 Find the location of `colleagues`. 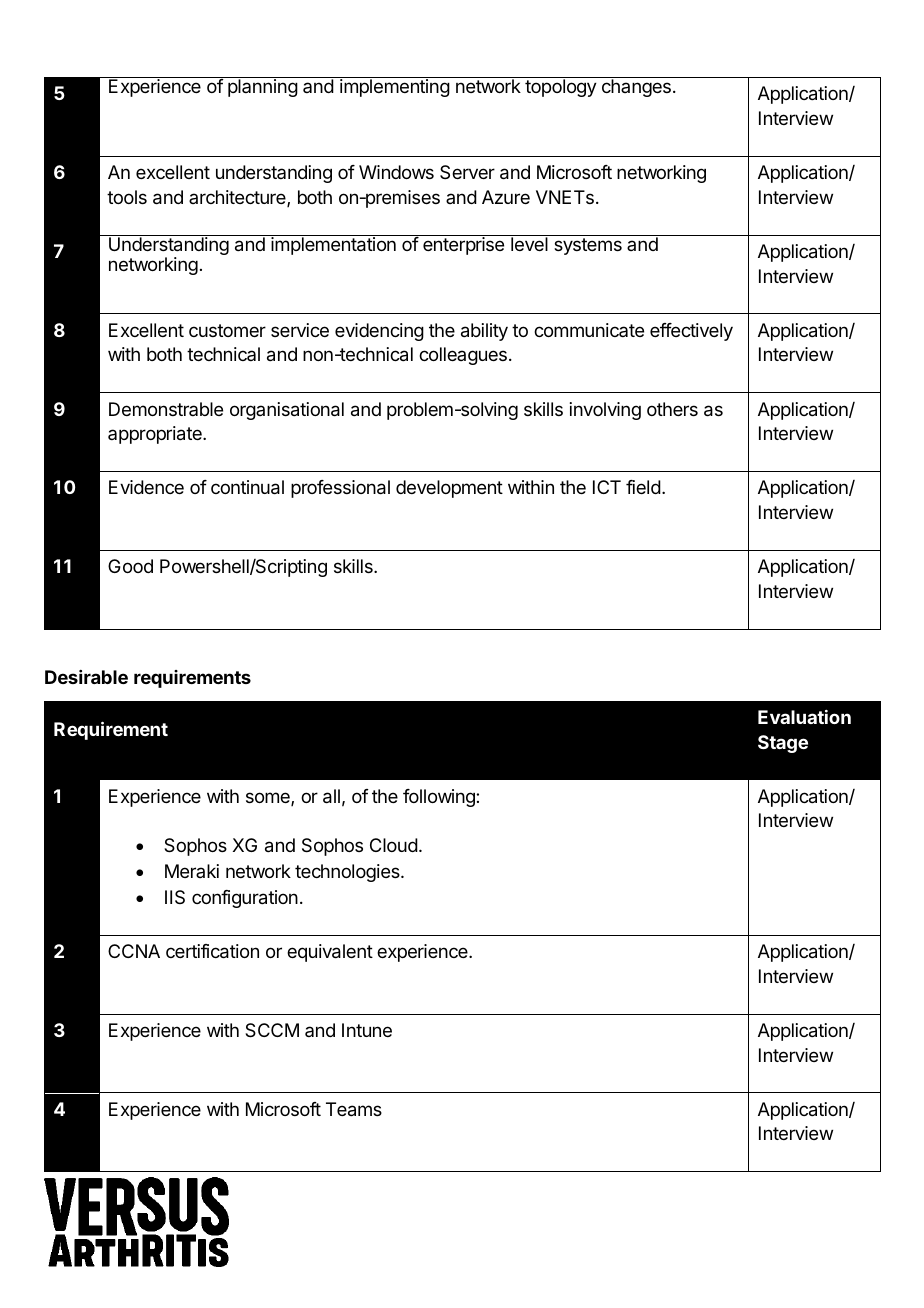

colleagues is located at coordinates (463, 356).
